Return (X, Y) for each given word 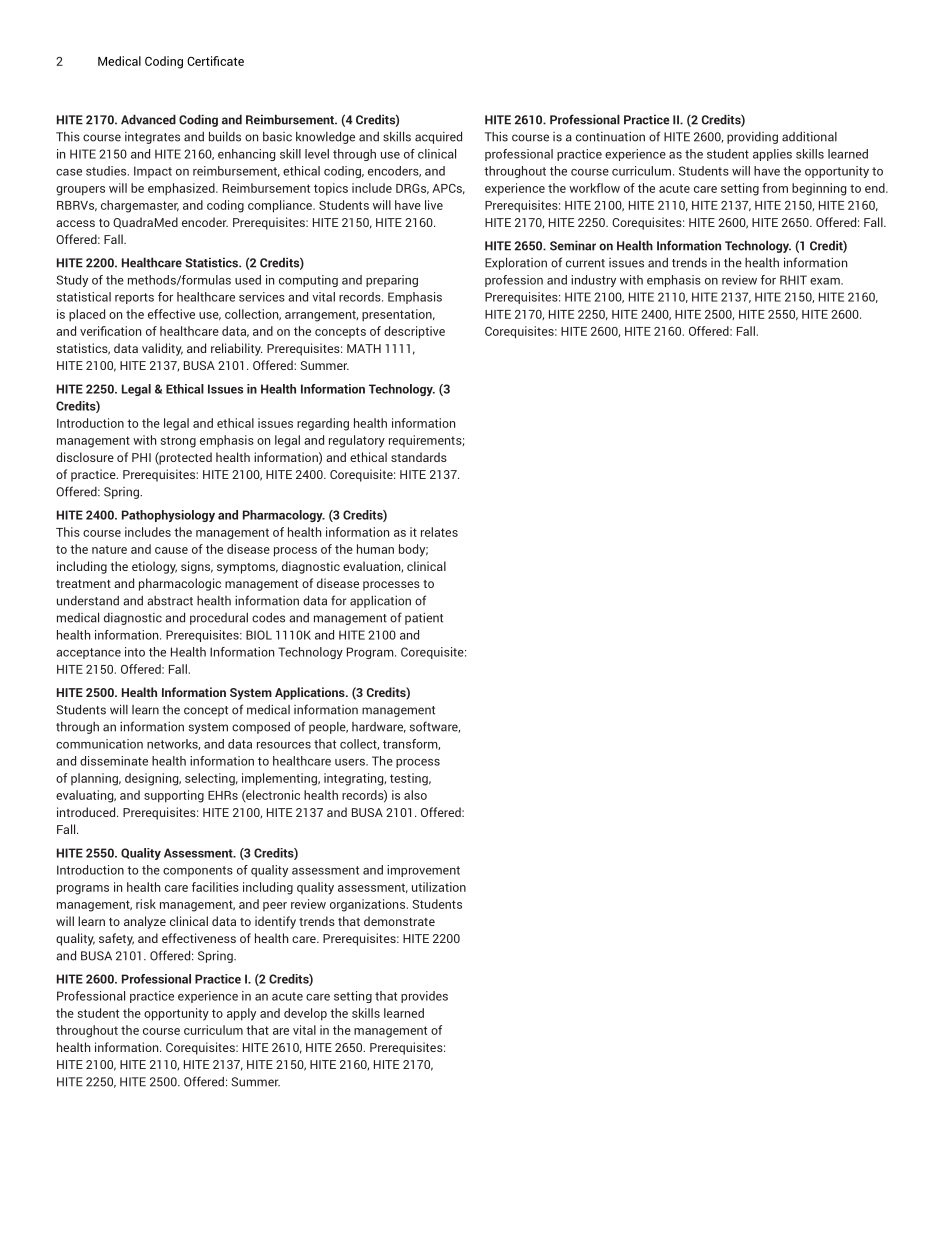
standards (419, 457)
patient (424, 619)
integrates (152, 138)
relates (439, 532)
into (135, 652)
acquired (438, 137)
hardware (379, 727)
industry (593, 281)
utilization (439, 887)
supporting (174, 796)
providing (752, 138)
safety (116, 939)
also (415, 795)
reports (134, 298)
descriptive (414, 332)
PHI (141, 457)
